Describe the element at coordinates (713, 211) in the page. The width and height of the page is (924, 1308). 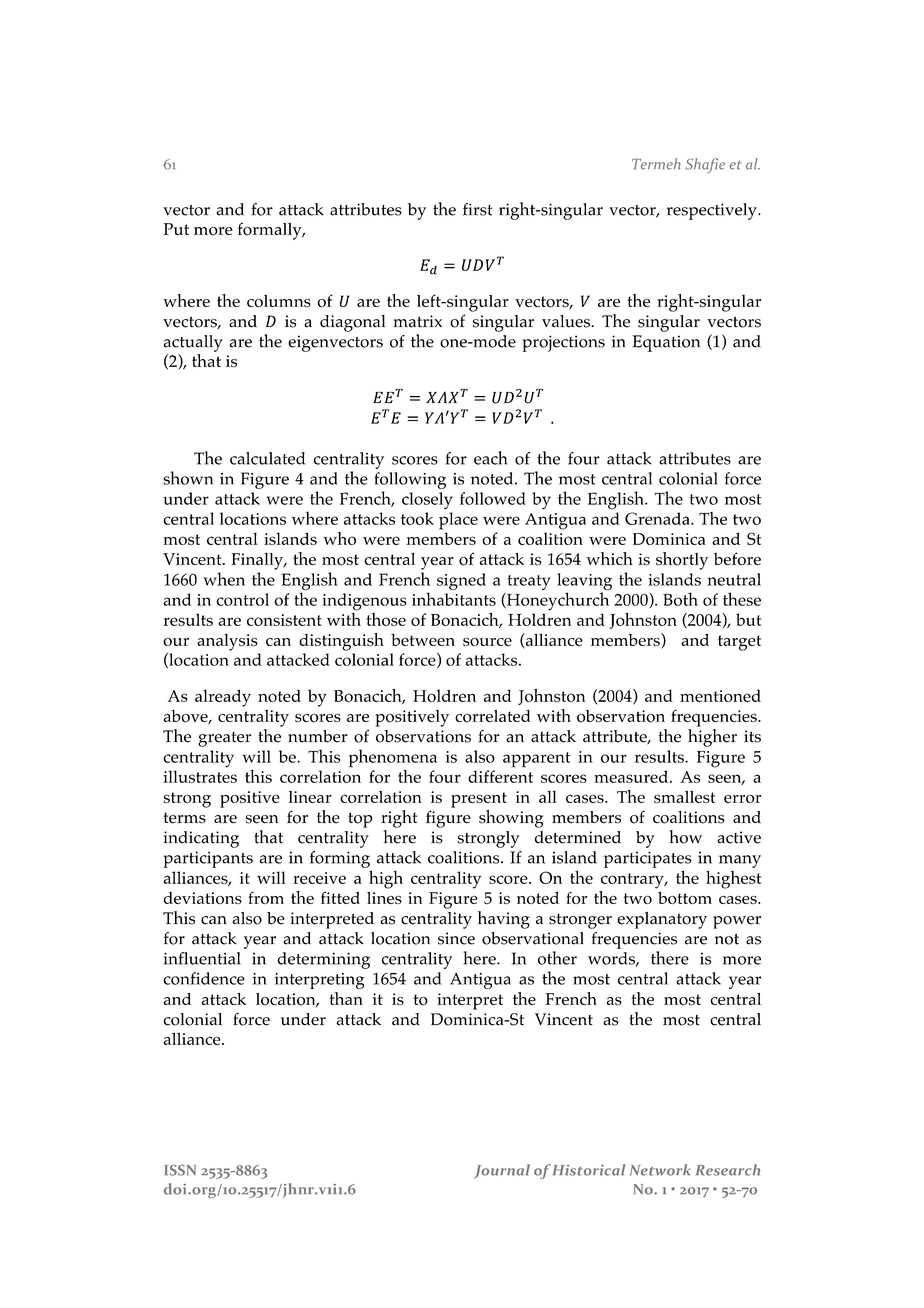
I see `respectively` at that location.
